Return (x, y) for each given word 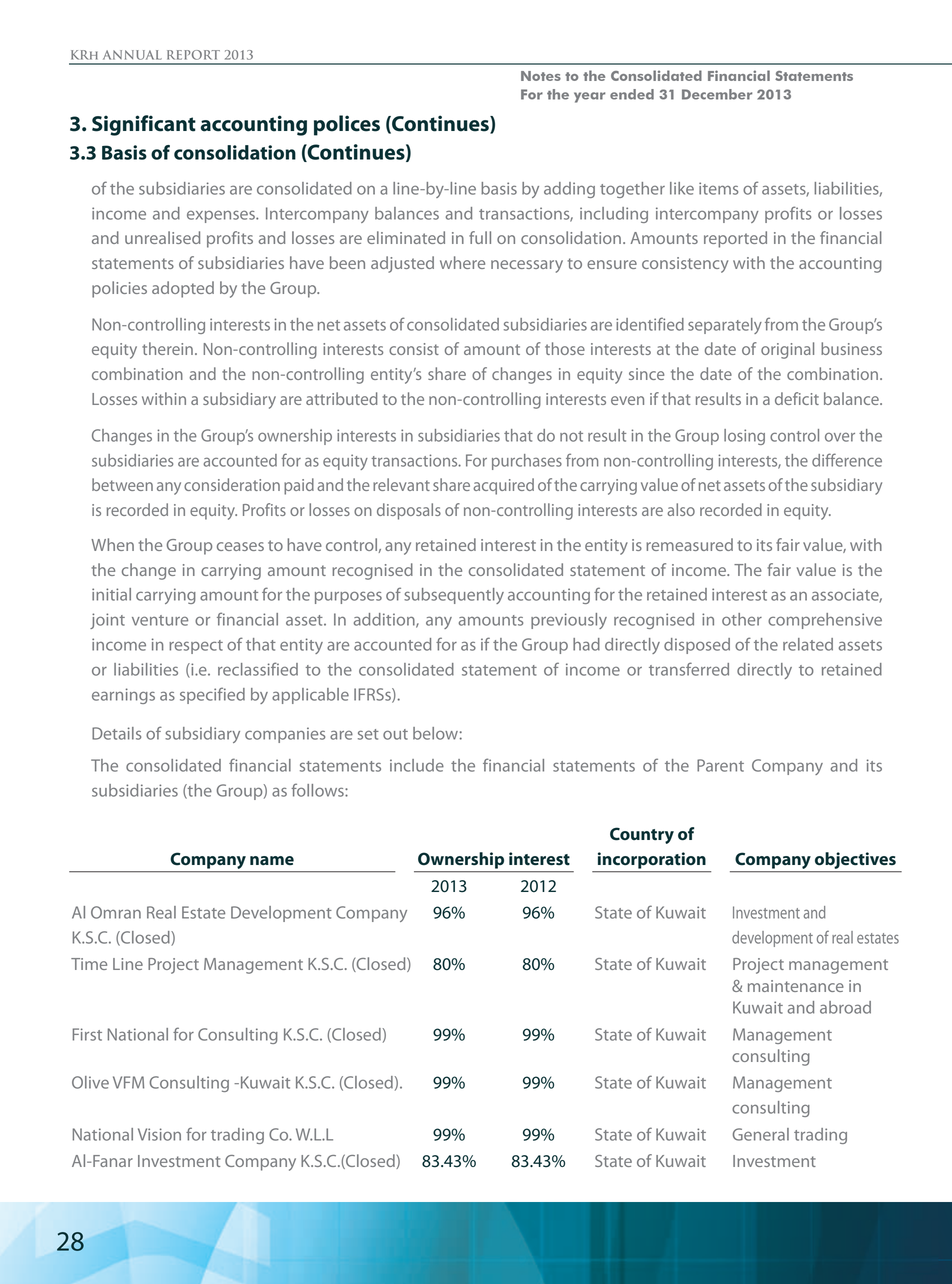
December (717, 94)
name (272, 860)
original (787, 350)
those (565, 348)
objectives (855, 860)
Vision (159, 1134)
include (417, 765)
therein (167, 348)
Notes (541, 76)
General (761, 1134)
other (742, 619)
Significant (144, 125)
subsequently (454, 596)
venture (160, 620)
